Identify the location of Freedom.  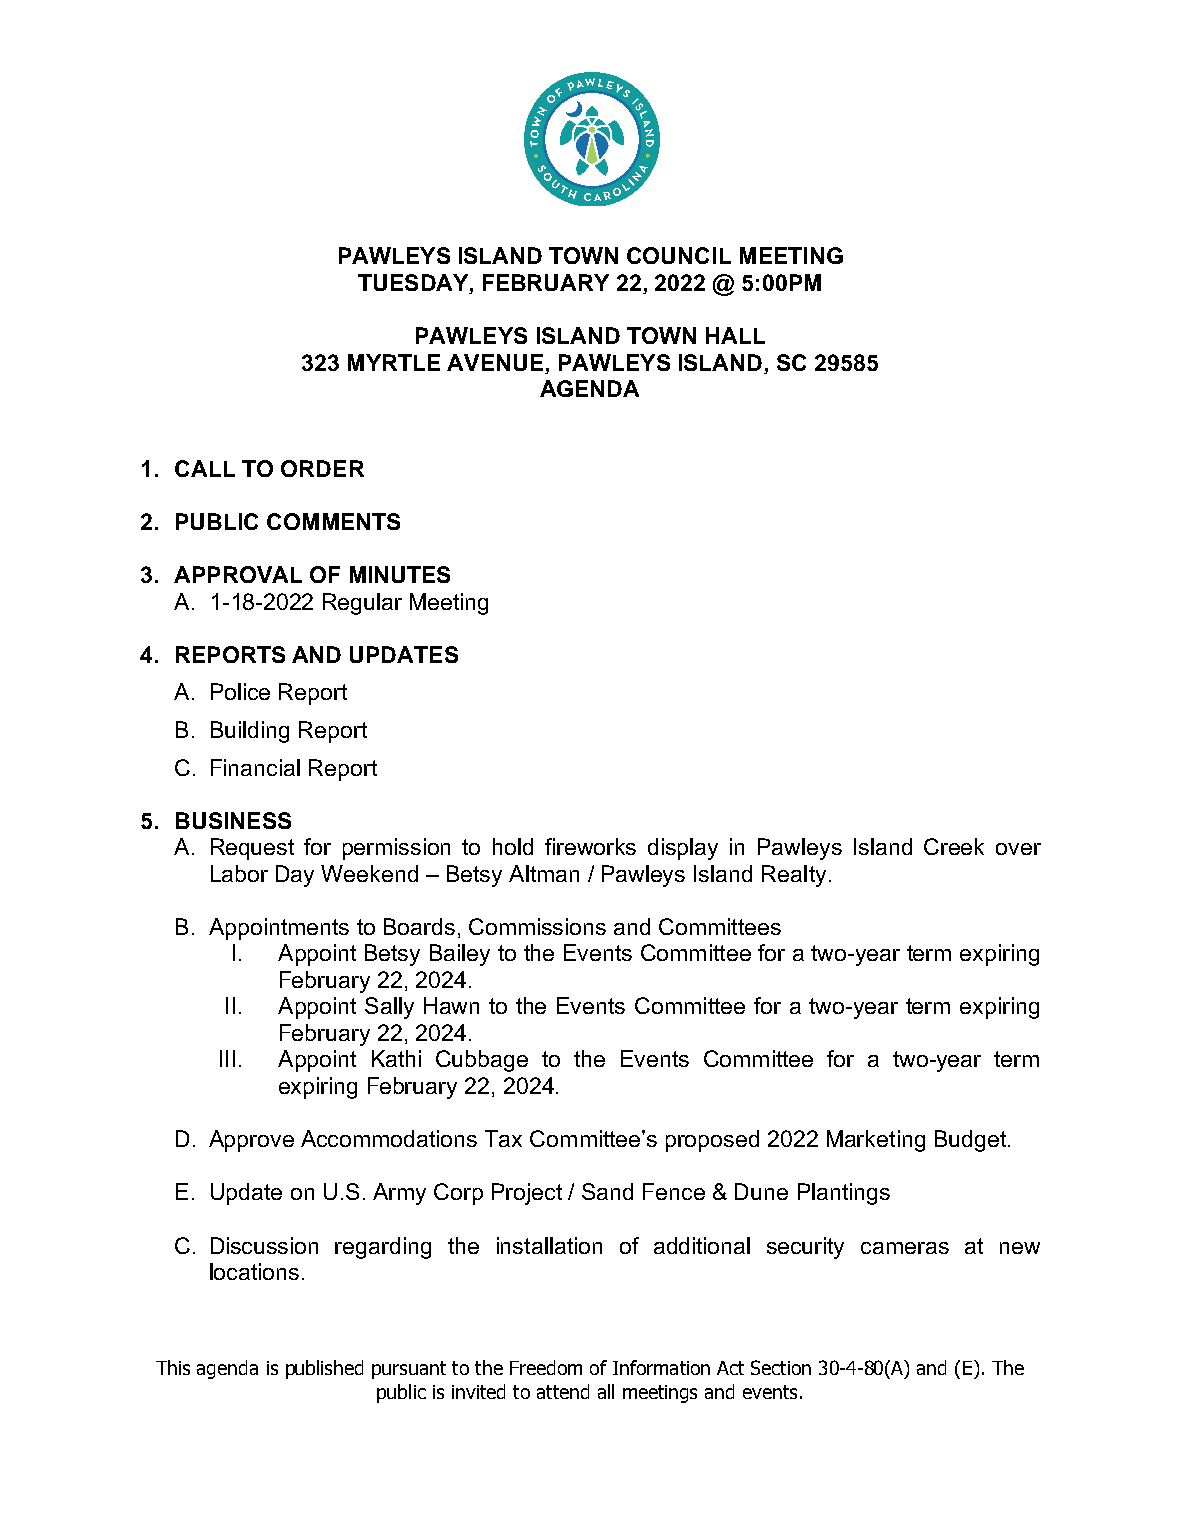
(546, 1367).
